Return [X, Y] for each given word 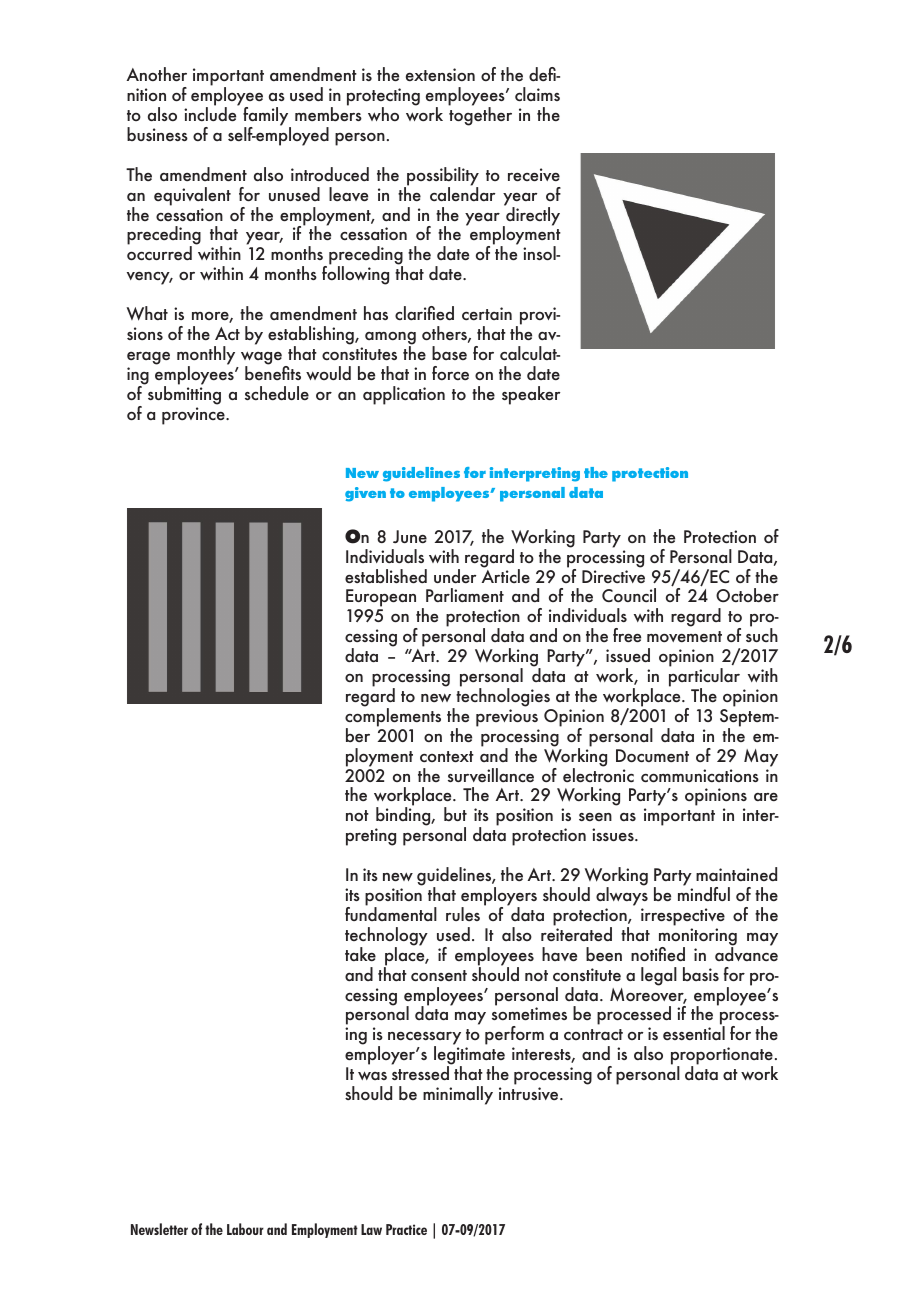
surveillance [491, 775]
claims [537, 94]
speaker [531, 395]
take [360, 954]
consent [439, 975]
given [365, 494]
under [455, 576]
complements [393, 717]
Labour [245, 1229]
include [211, 113]
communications [700, 775]
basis [701, 974]
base [449, 353]
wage [261, 359]
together [480, 115]
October [747, 595]
